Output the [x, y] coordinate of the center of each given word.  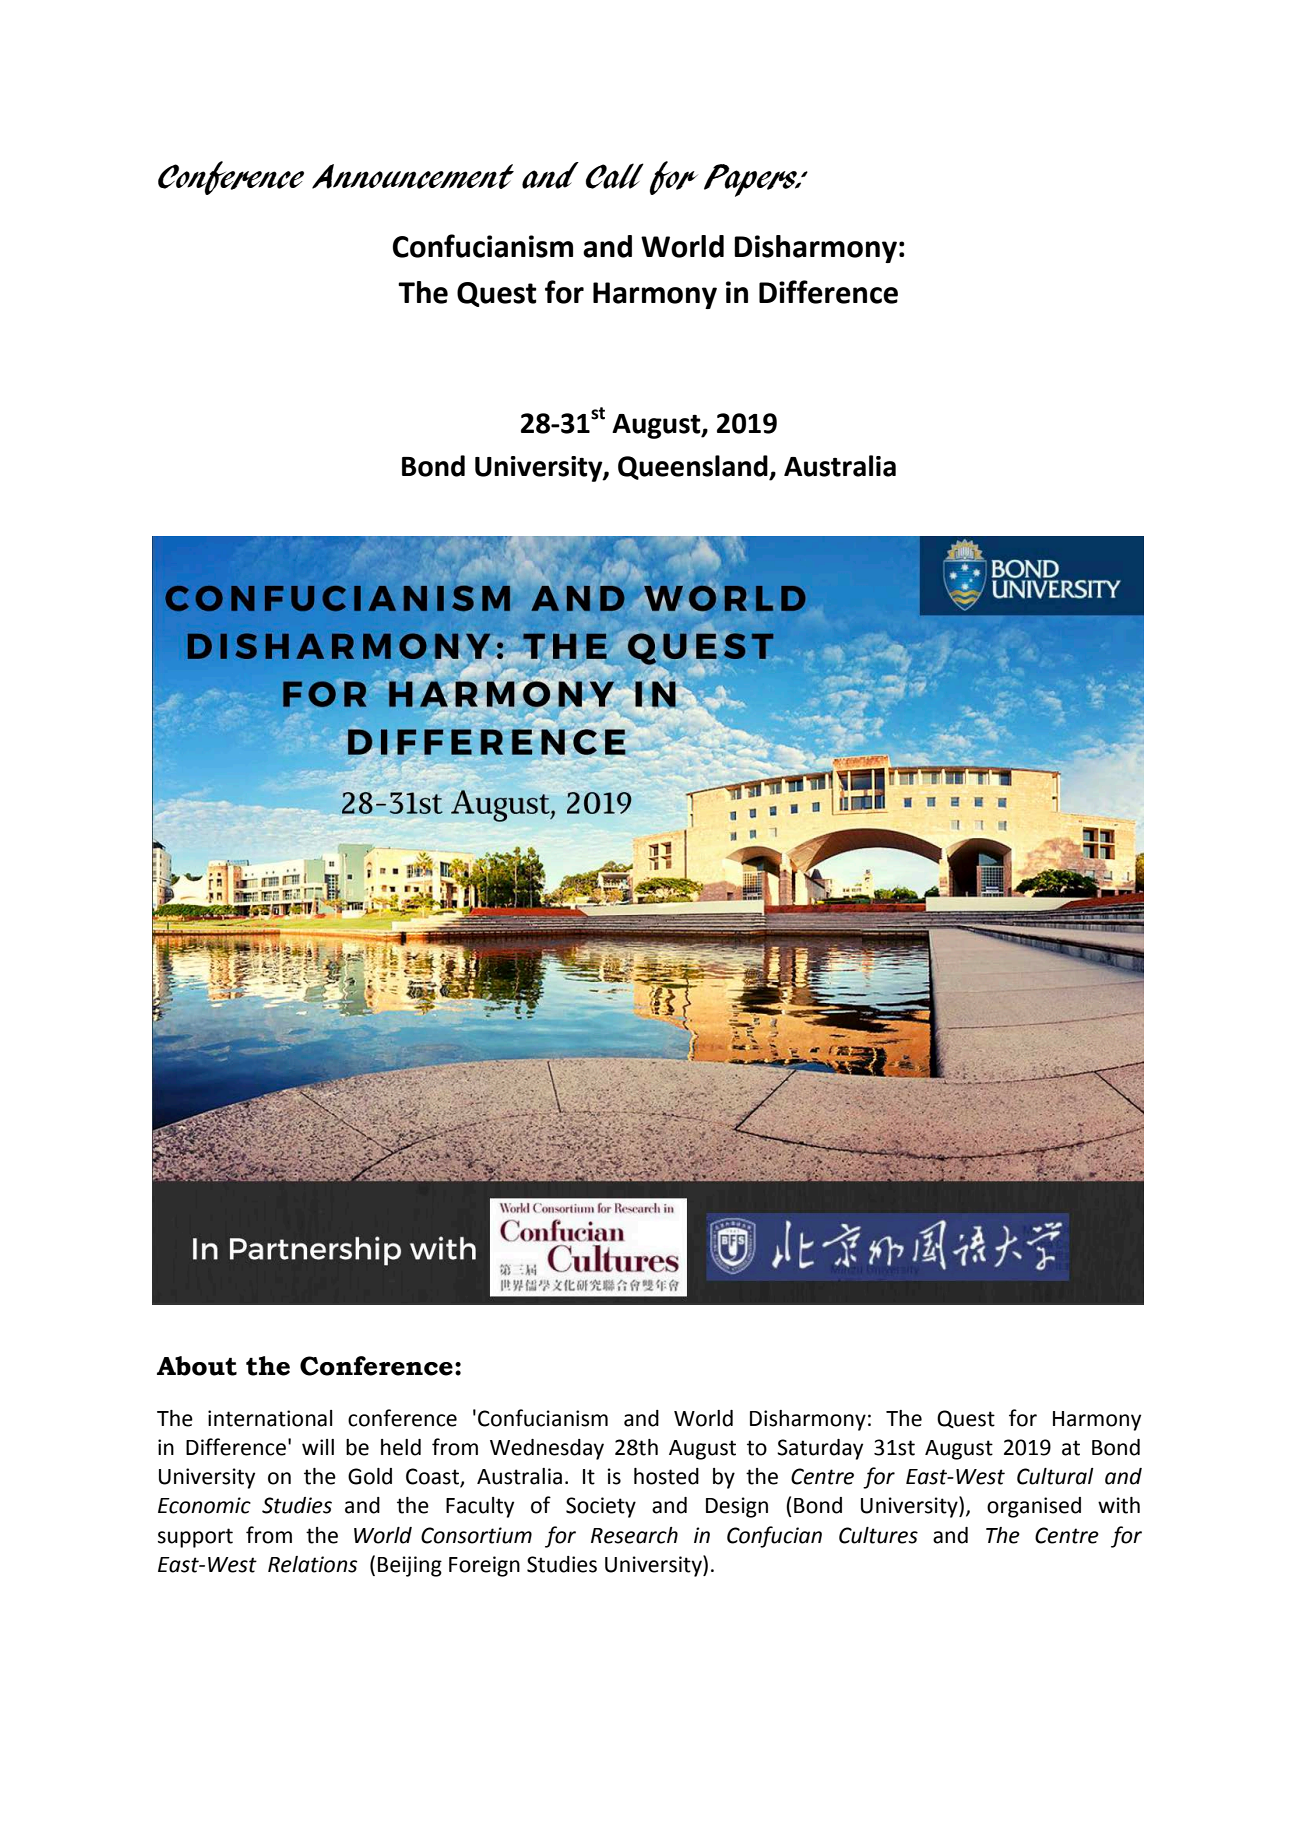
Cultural [1055, 1476]
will [318, 1447]
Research [634, 1535]
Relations [312, 1564]
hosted [666, 1476]
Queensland [694, 467]
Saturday [820, 1449]
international [270, 1418]
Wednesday [547, 1449]
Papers [751, 180]
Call [615, 176]
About [197, 1366]
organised [1034, 1507]
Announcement [413, 176]
